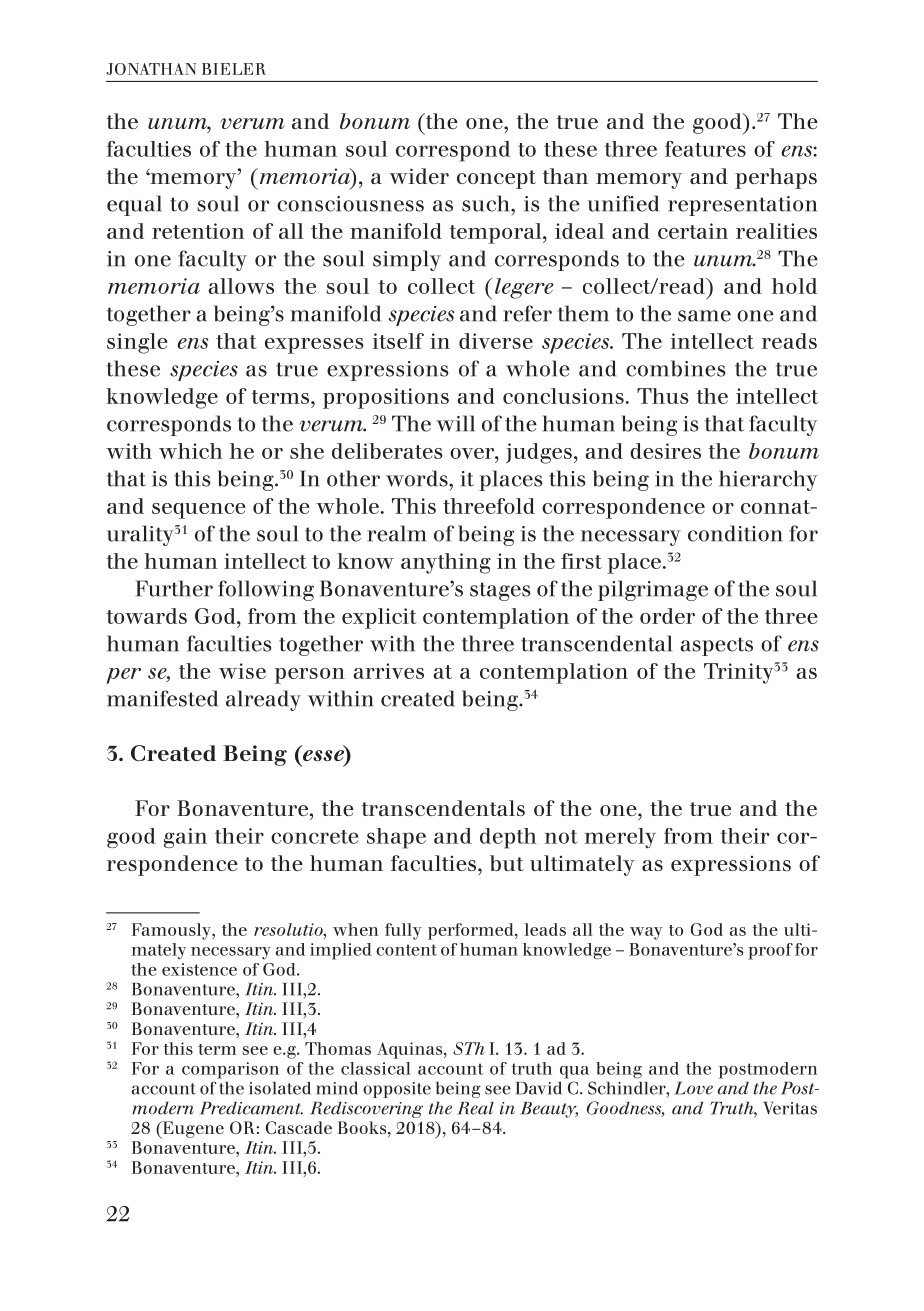 This page has width=924, height=1311. Describe the element at coordinates (242, 671) in the page. I see `wise` at that location.
